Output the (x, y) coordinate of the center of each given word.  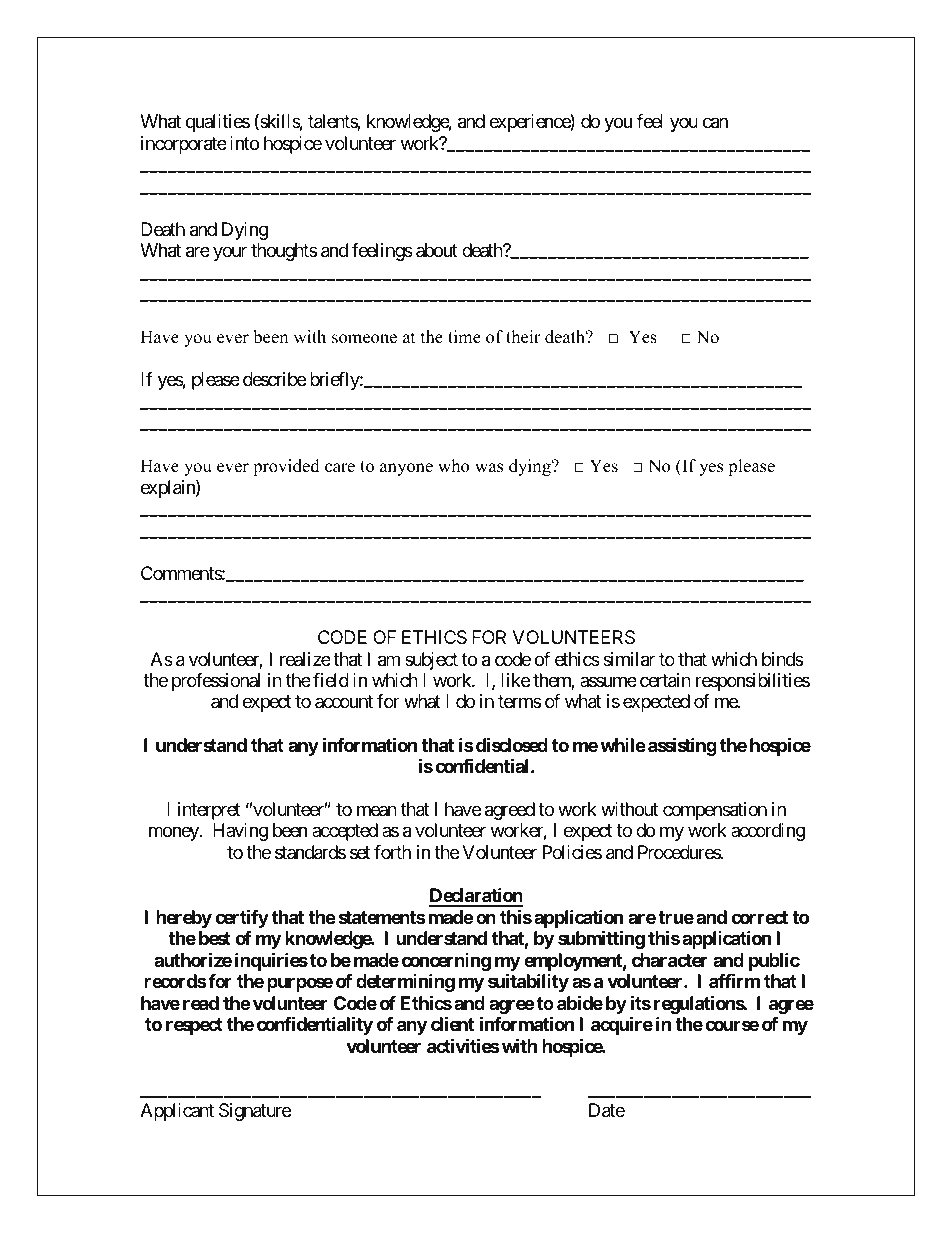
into (244, 143)
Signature (255, 1112)
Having (240, 832)
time (464, 337)
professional (216, 682)
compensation (715, 811)
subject (431, 661)
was (489, 468)
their (523, 337)
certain (665, 680)
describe (274, 379)
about (437, 250)
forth (392, 852)
